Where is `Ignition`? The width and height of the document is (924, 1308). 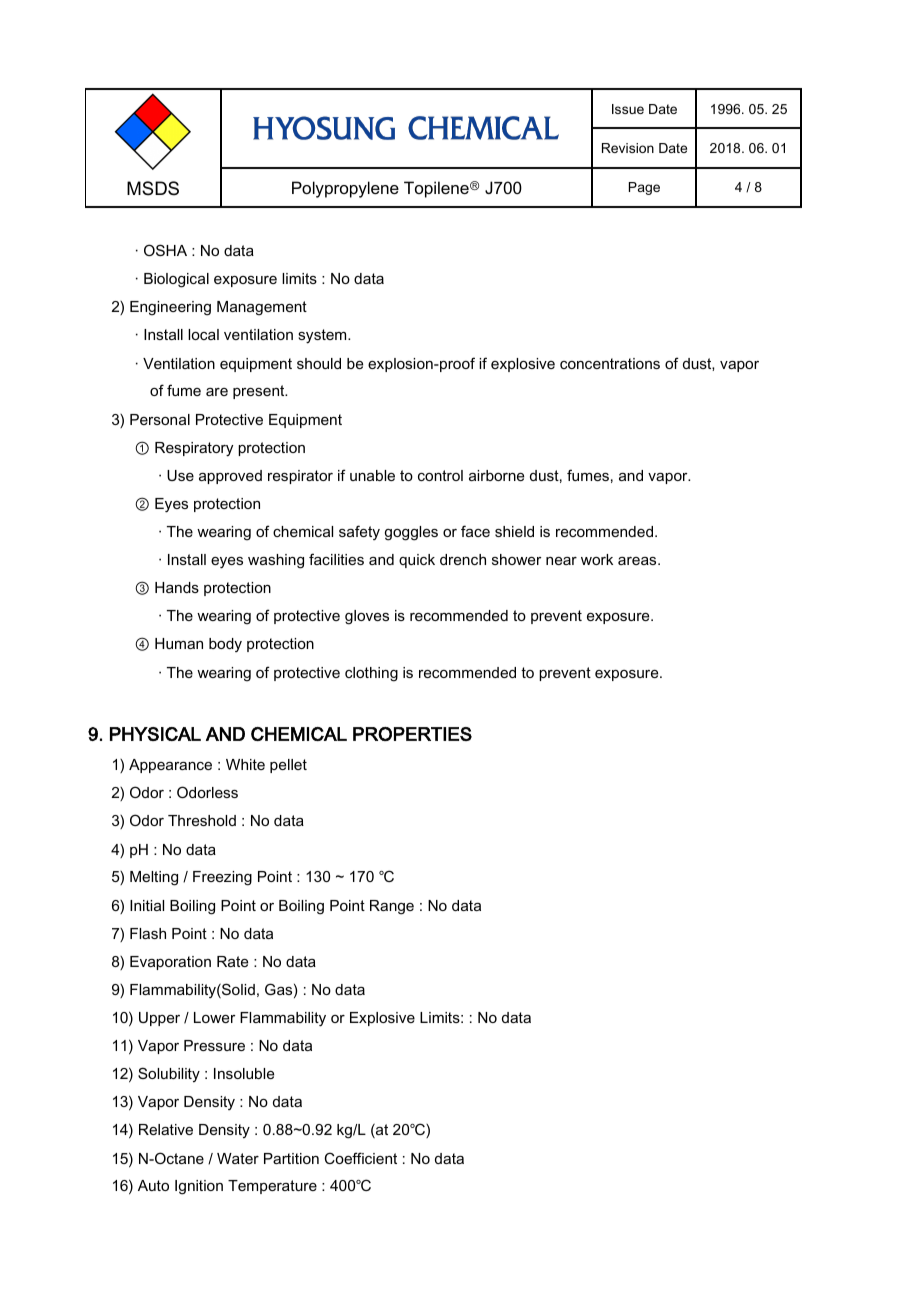 Ignition is located at coordinates (199, 1187).
